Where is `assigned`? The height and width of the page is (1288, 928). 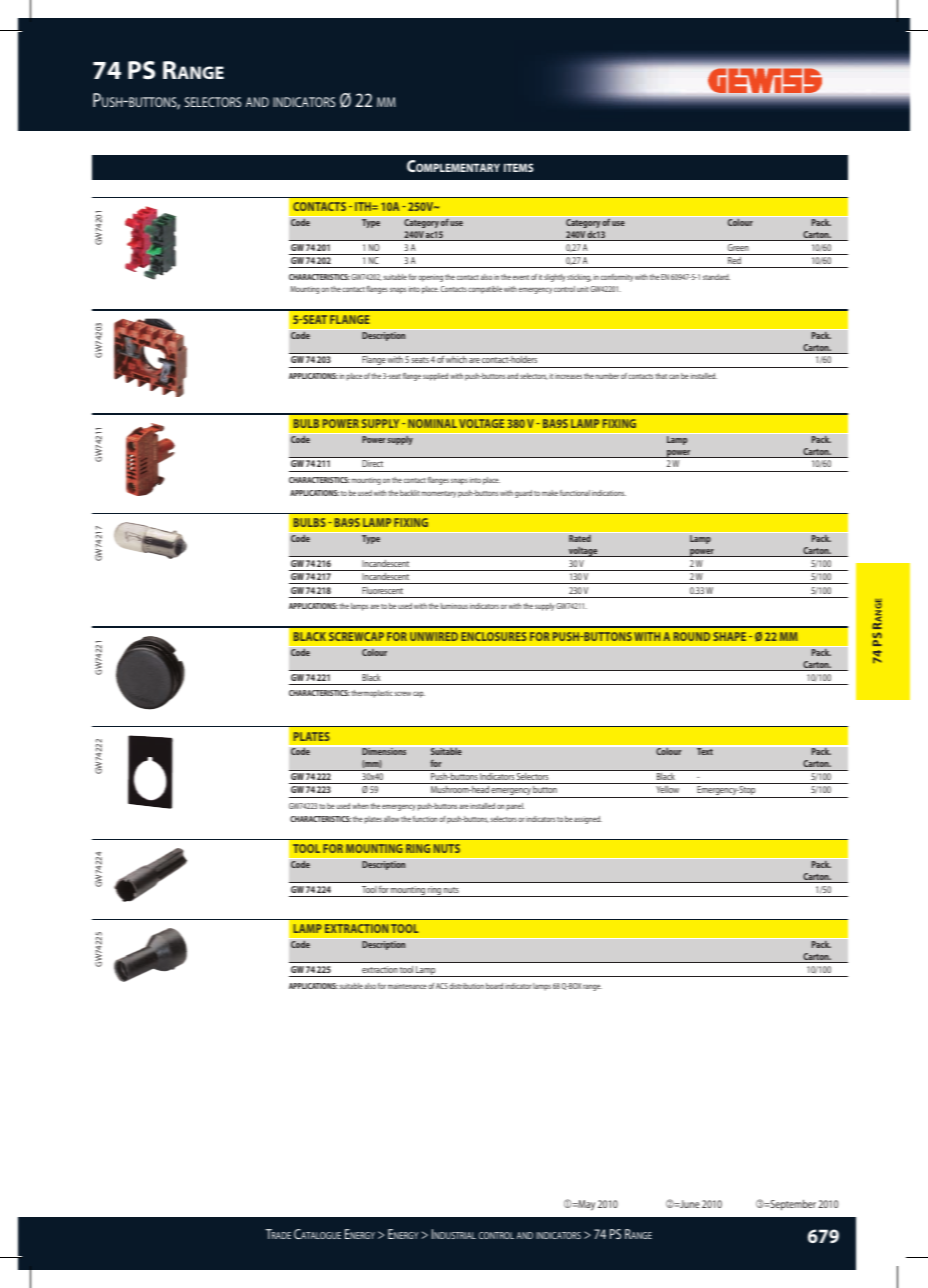
assigned is located at coordinates (588, 820).
